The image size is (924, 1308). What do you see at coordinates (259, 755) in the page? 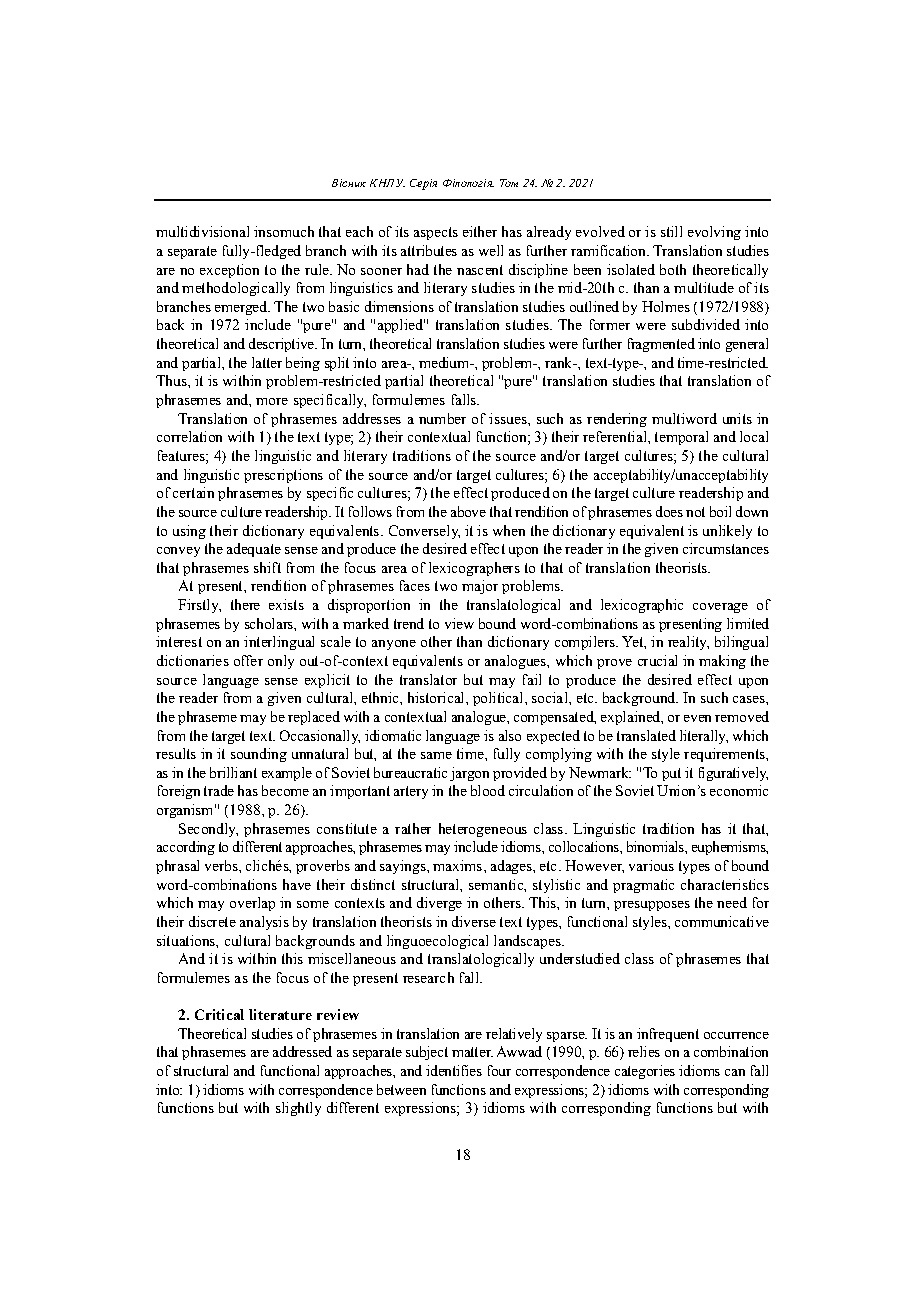
I see `sounding` at bounding box center [259, 755].
